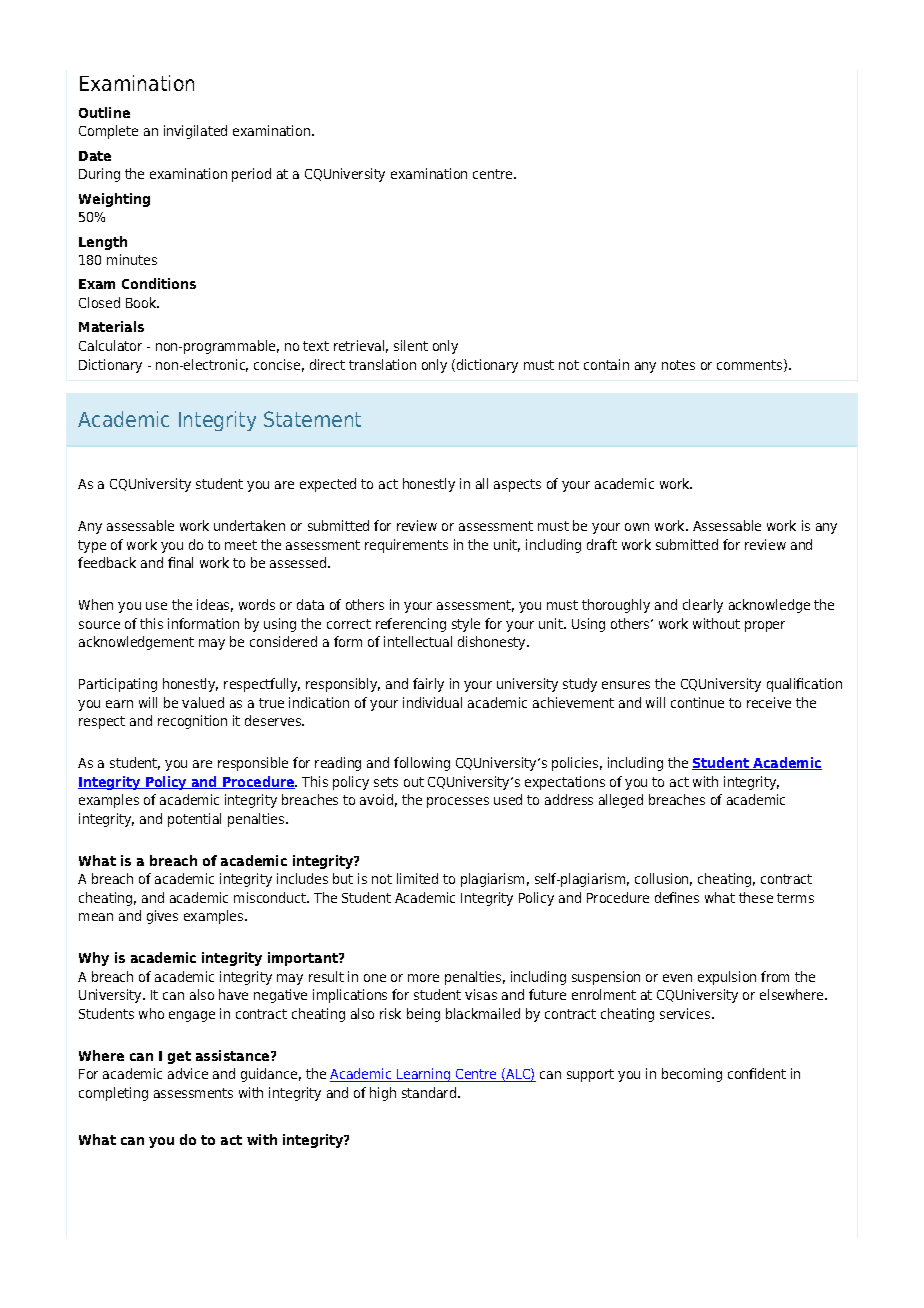 This image has height=1308, width=924. Describe the element at coordinates (692, 1075) in the image. I see `becoming` at that location.
